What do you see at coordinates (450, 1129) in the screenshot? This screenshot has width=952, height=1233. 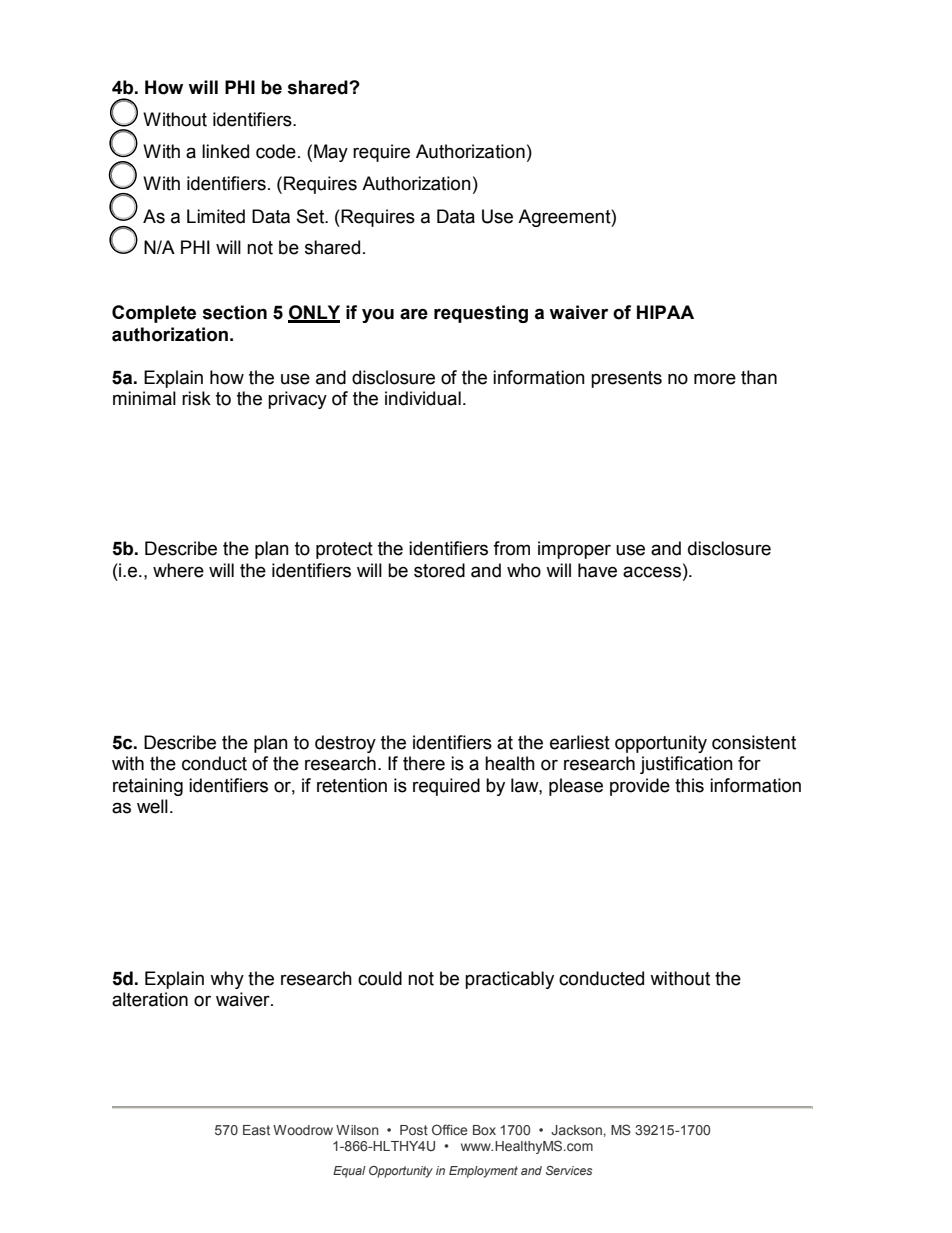 I see `Office` at bounding box center [450, 1129].
